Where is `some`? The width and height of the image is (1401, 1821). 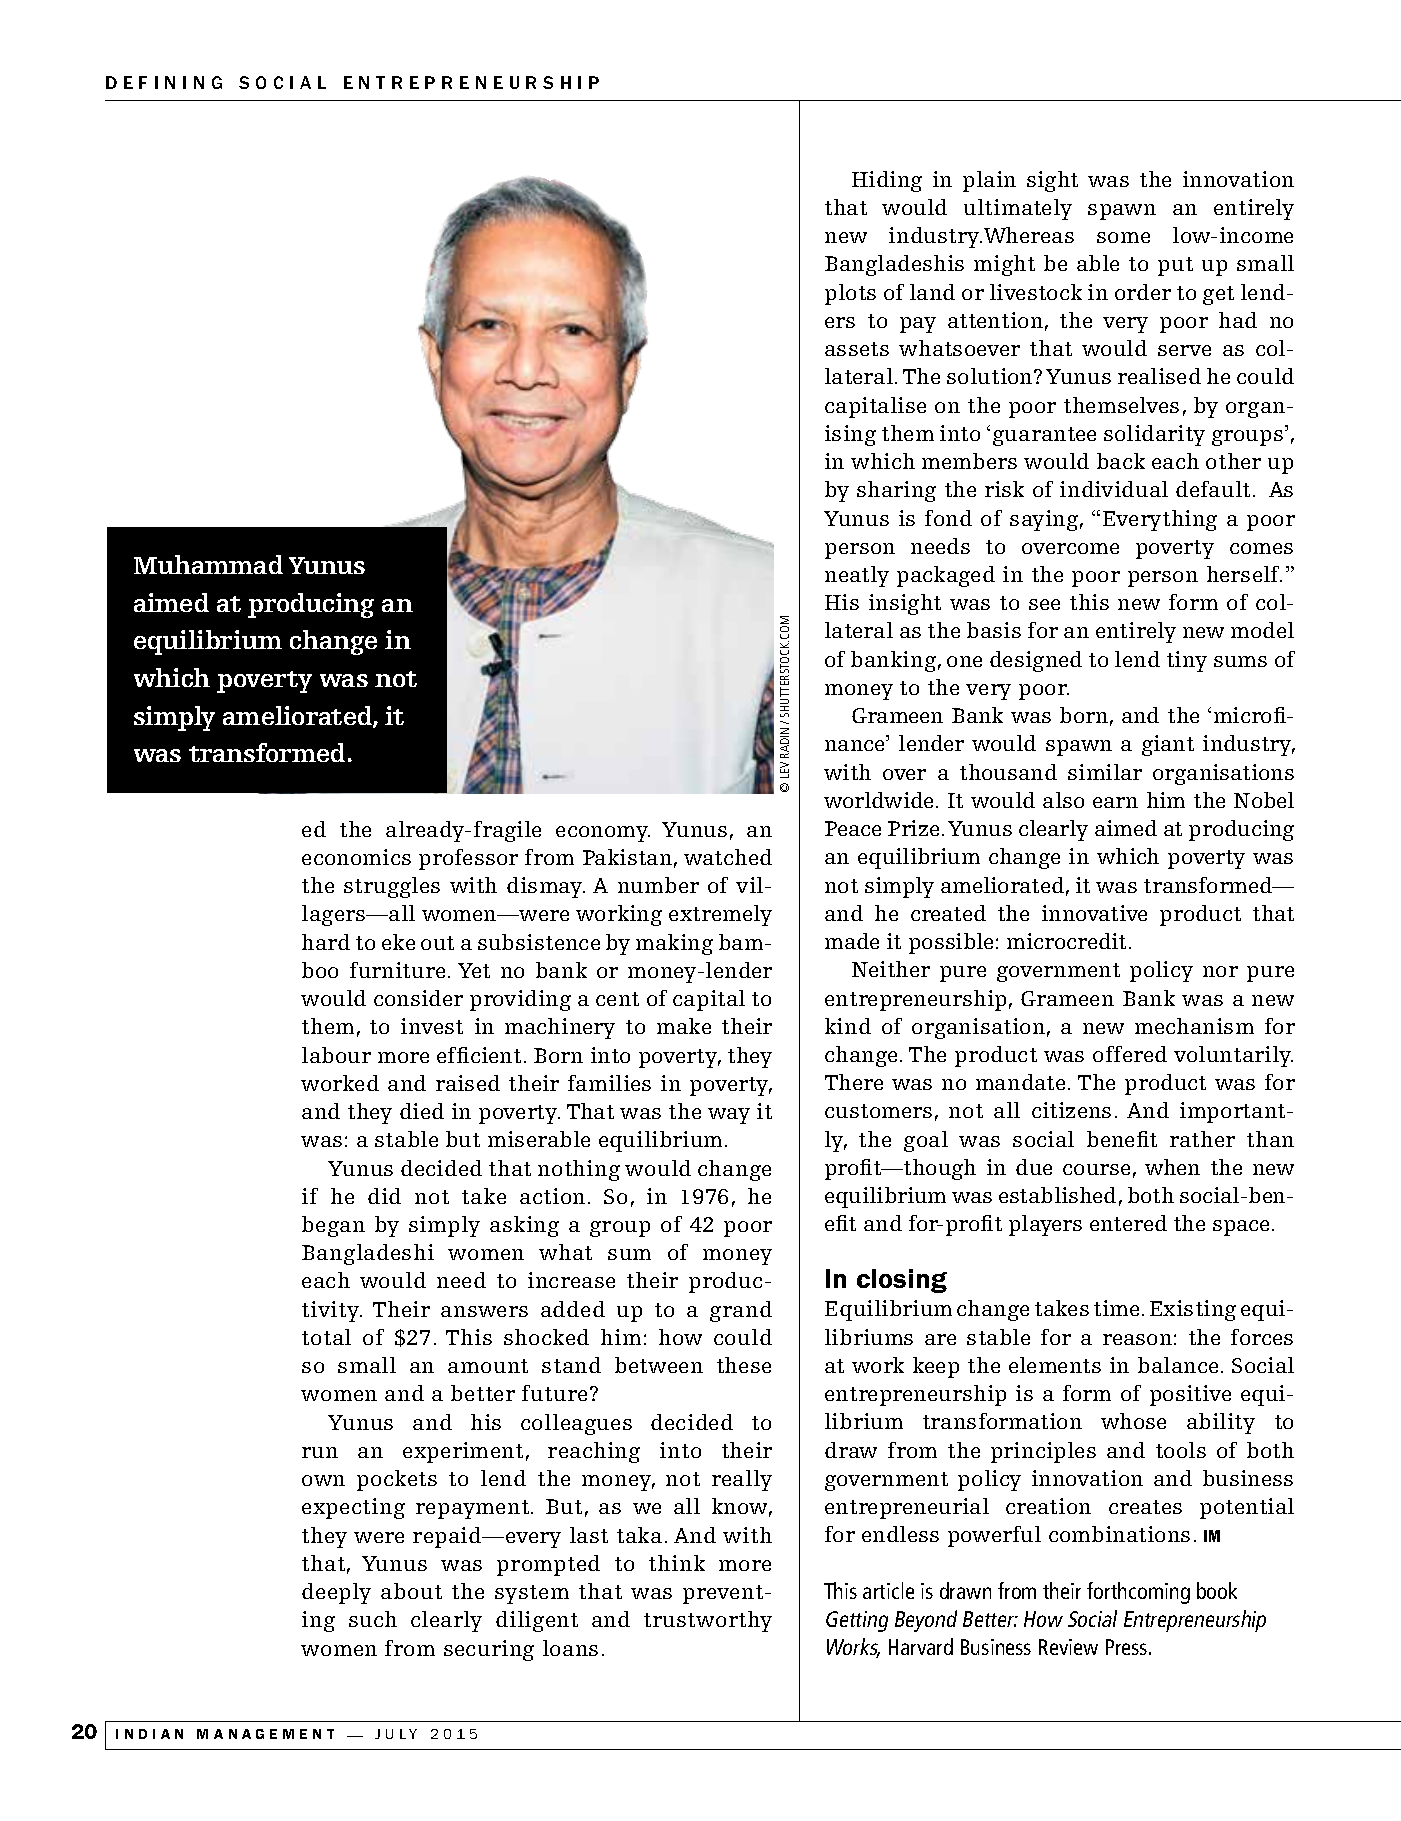
some is located at coordinates (1123, 237).
